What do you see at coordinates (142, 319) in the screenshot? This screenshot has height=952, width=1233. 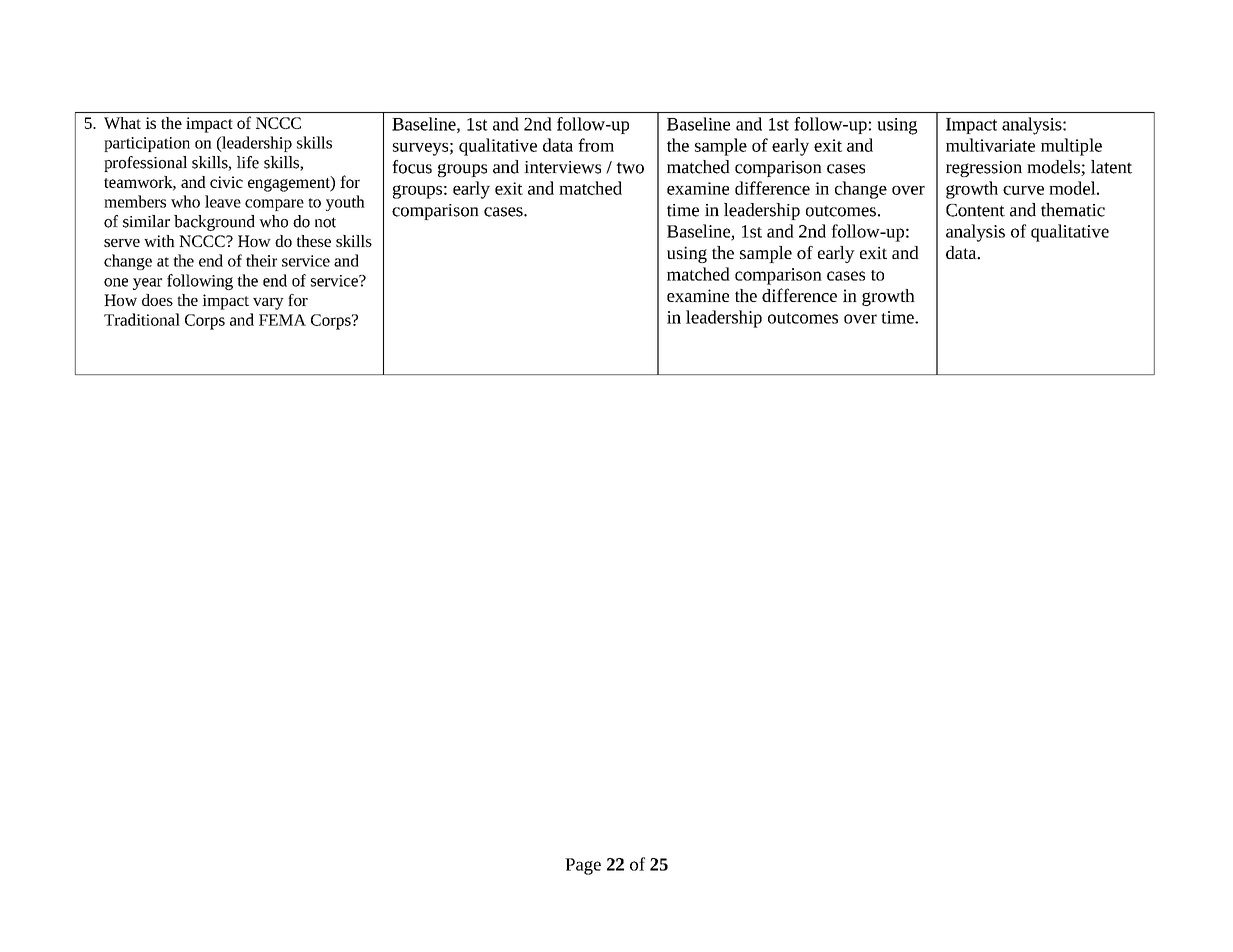 I see `Traditional` at bounding box center [142, 319].
